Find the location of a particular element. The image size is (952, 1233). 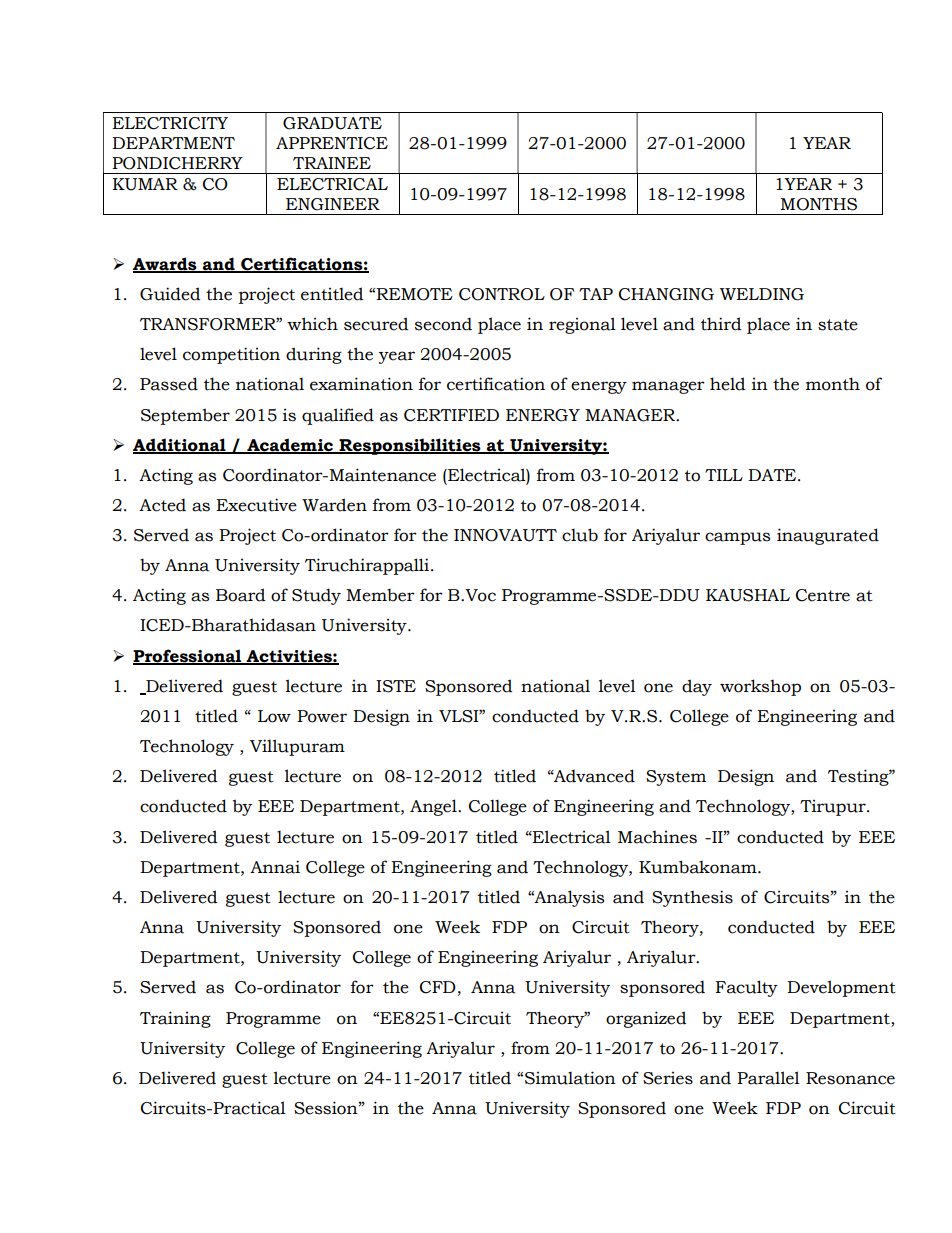

Board is located at coordinates (241, 595).
